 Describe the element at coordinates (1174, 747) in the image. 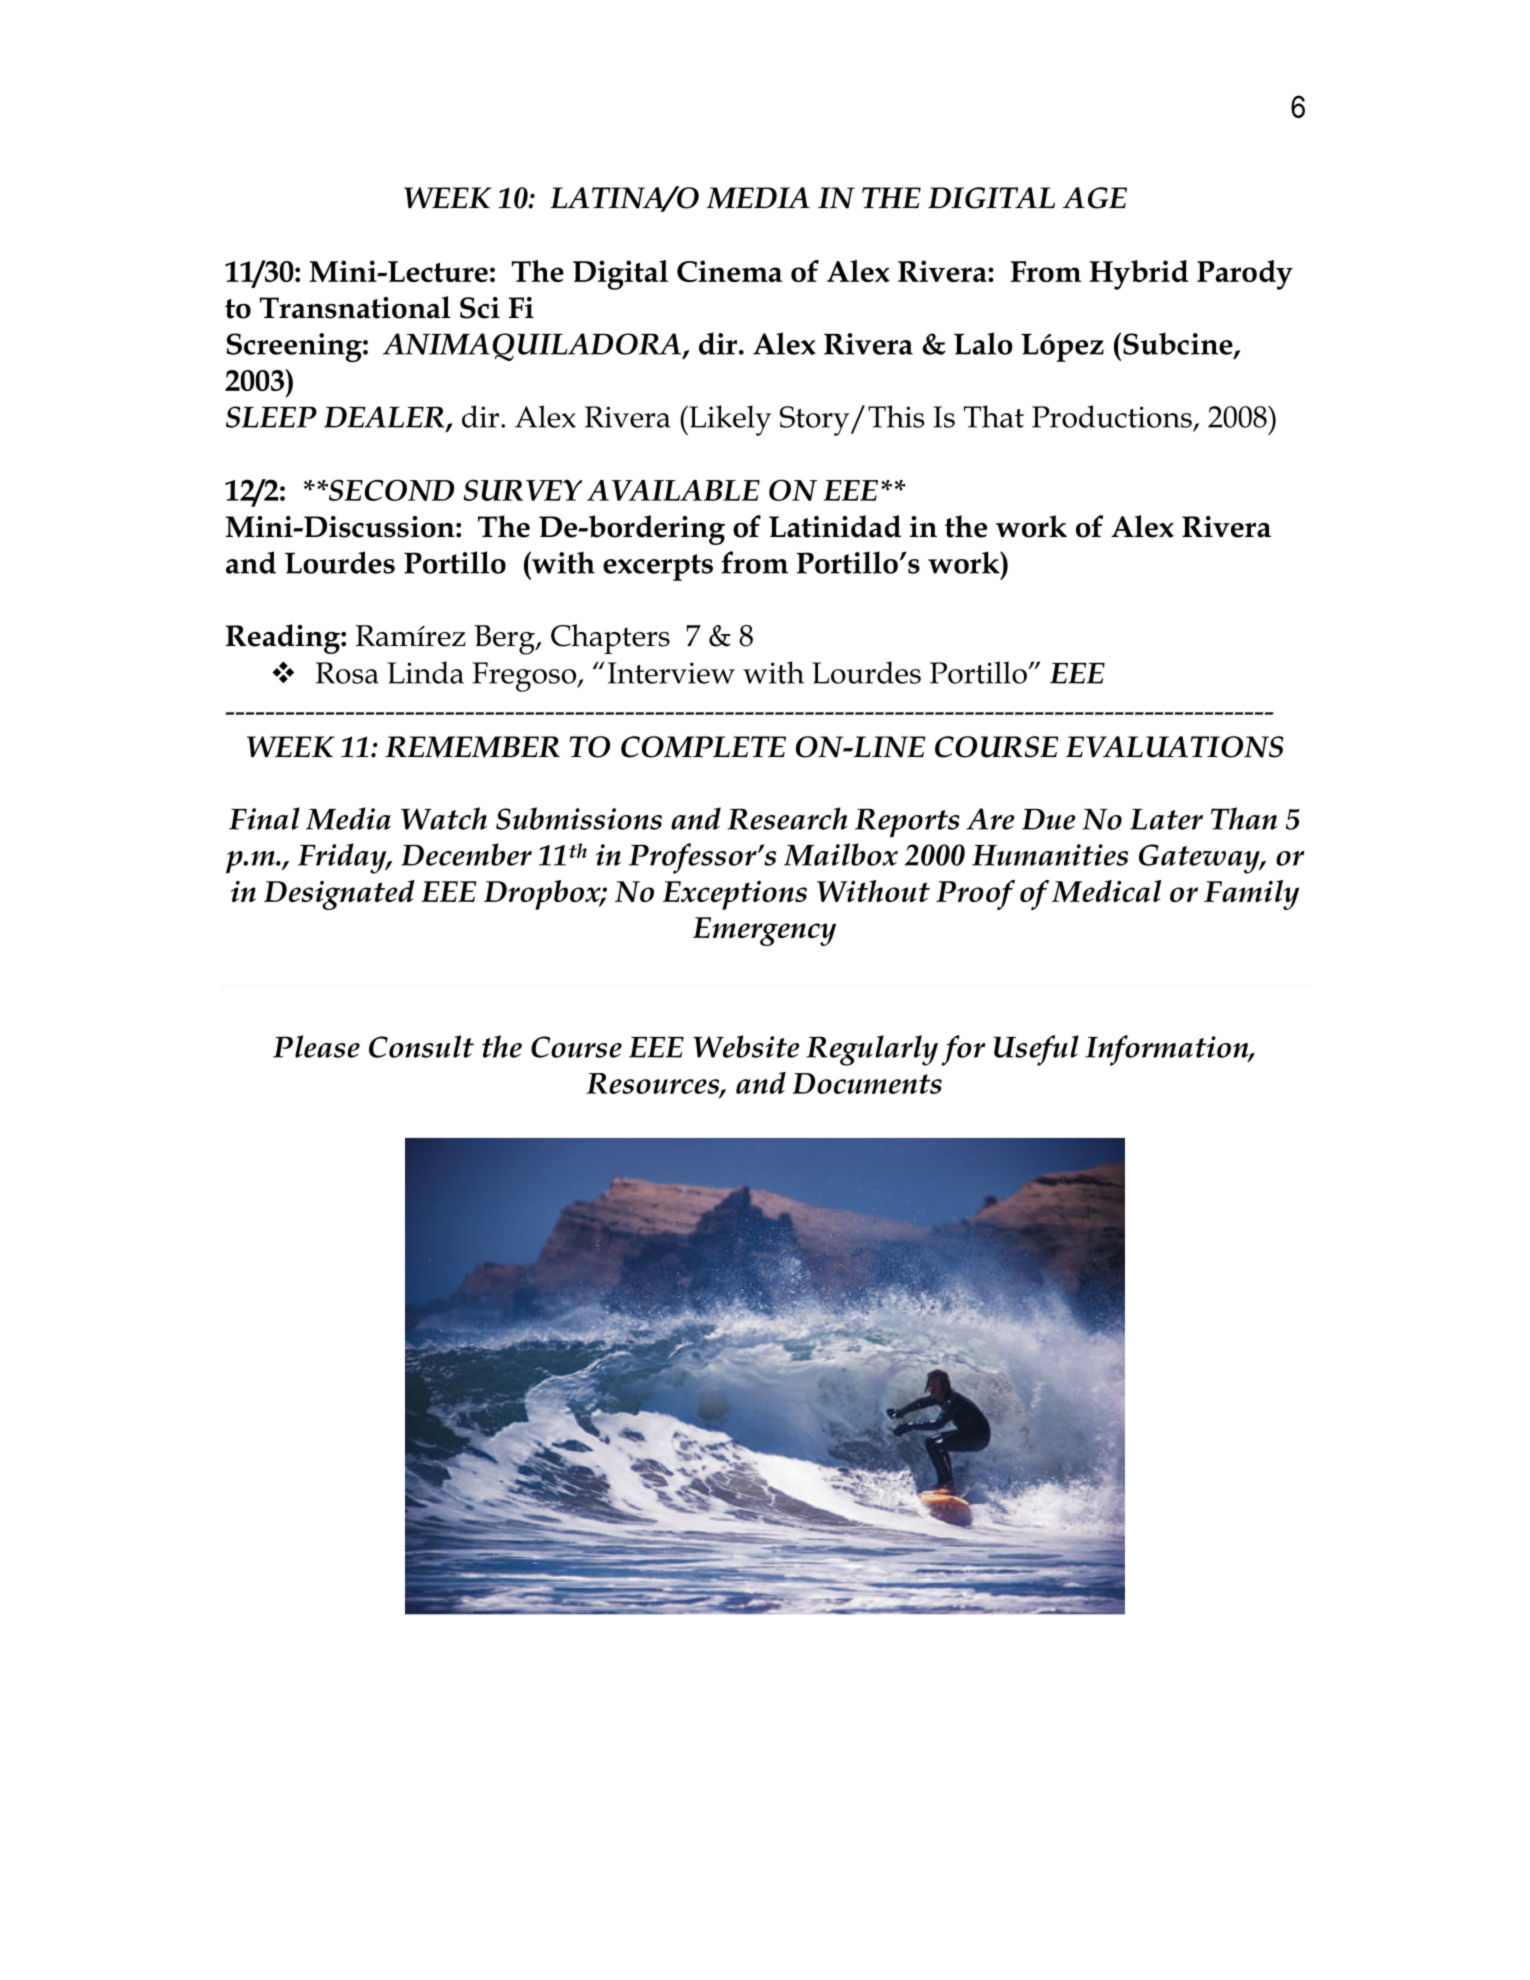

I see `EVALUATIONS` at that location.
